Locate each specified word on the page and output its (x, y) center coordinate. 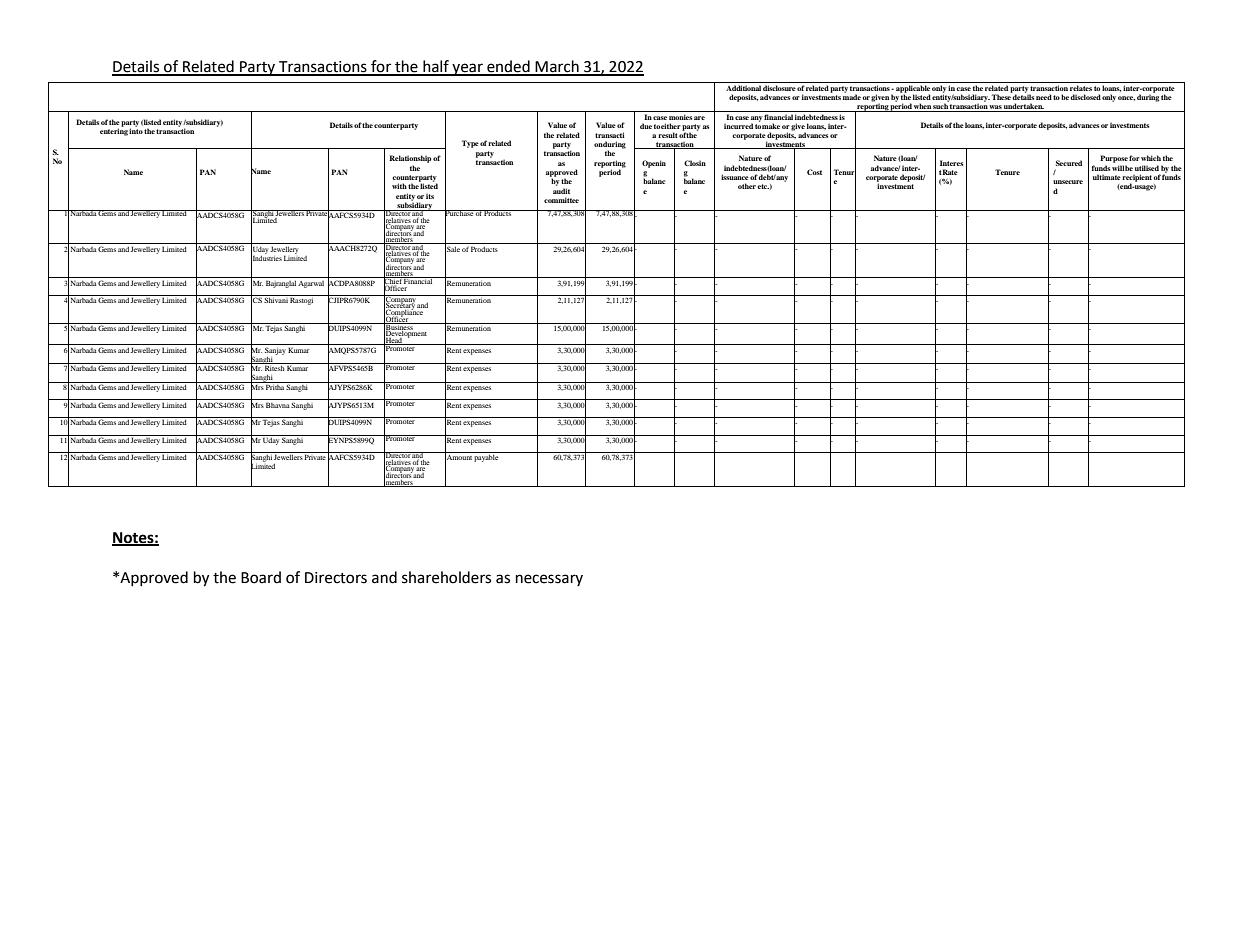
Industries (266, 258)
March (557, 67)
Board (261, 577)
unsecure (1068, 182)
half (436, 67)
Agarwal (311, 284)
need (1044, 97)
